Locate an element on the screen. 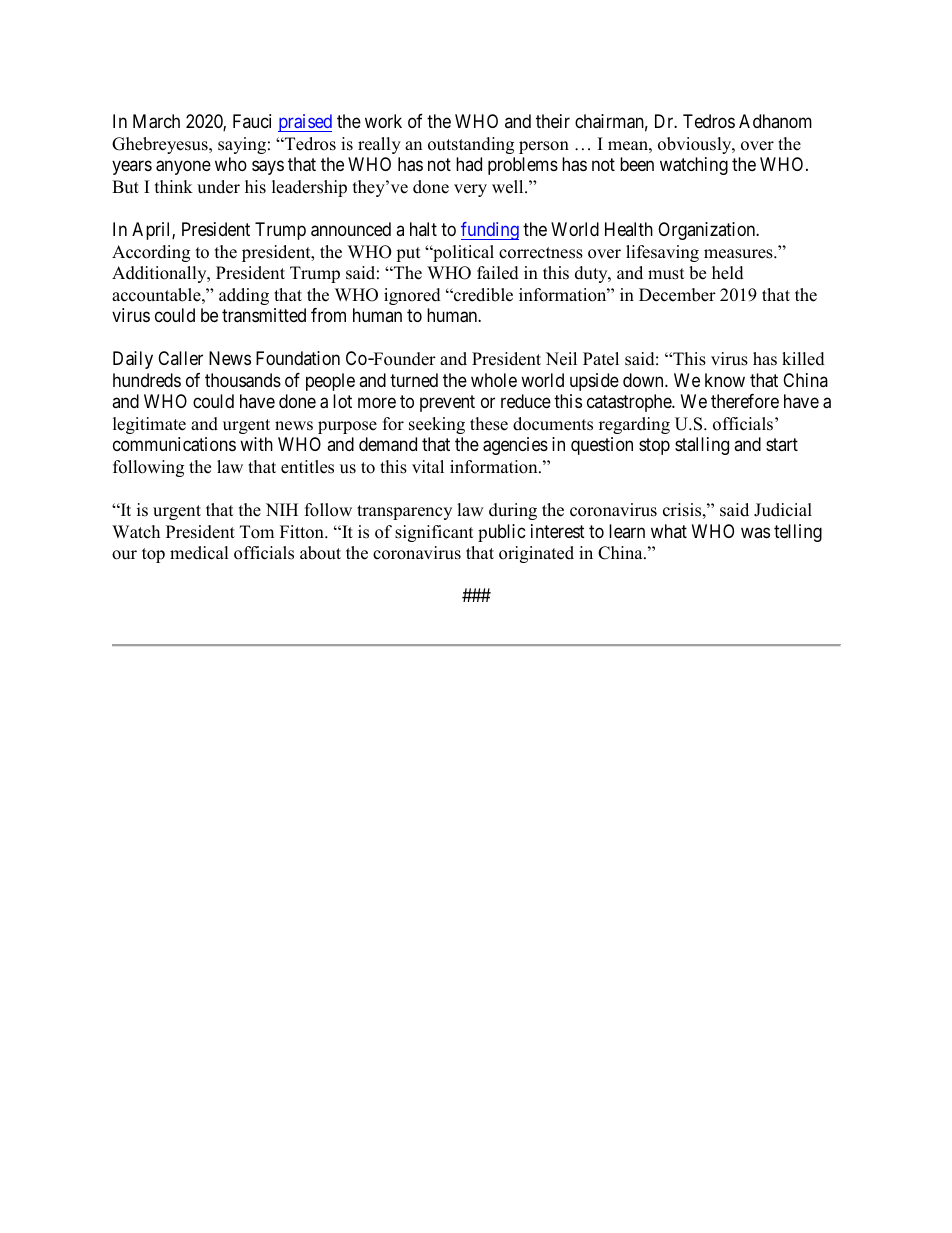 The width and height of the screenshot is (952, 1233). Fauci is located at coordinates (252, 121).
